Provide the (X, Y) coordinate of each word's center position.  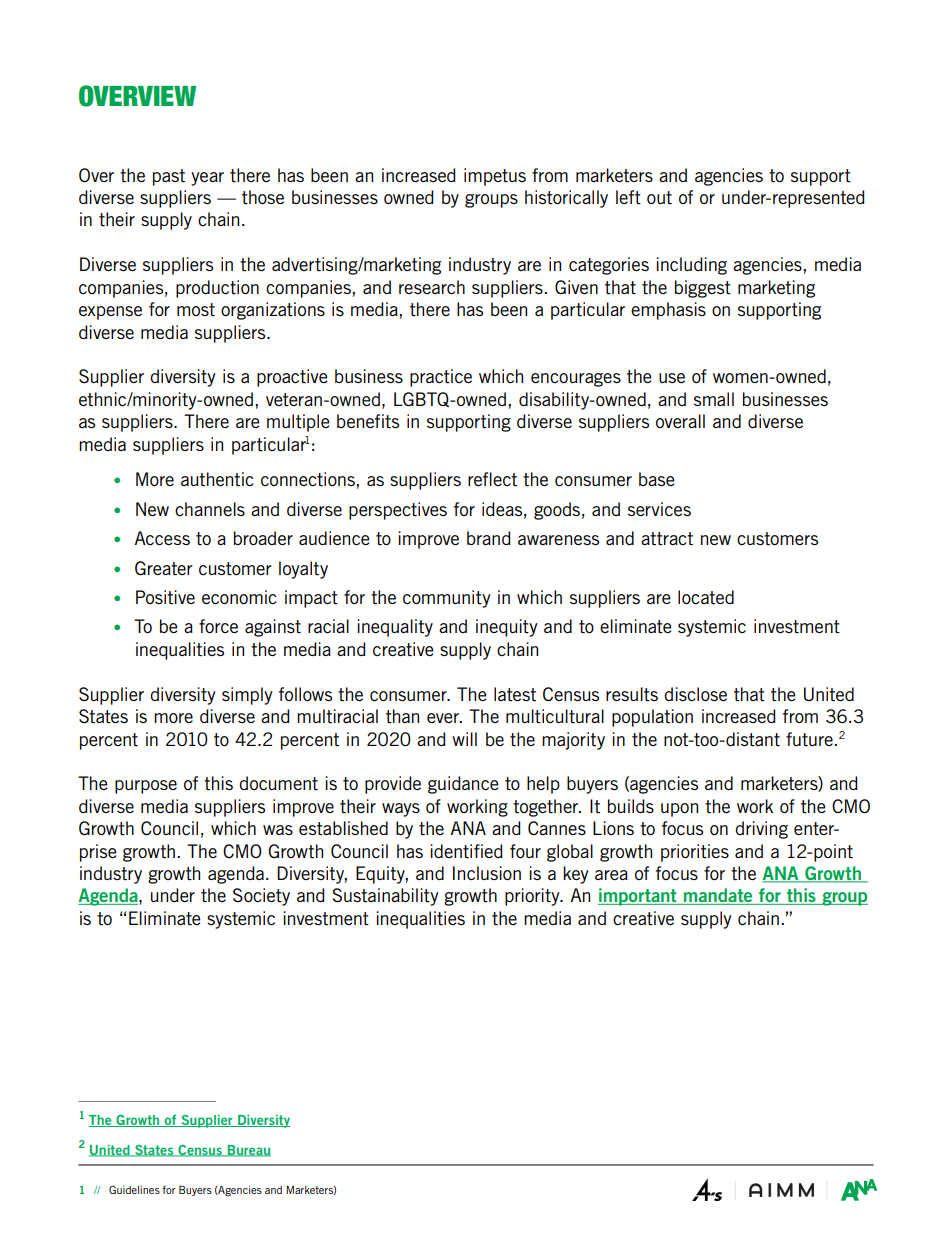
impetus (495, 177)
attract (667, 539)
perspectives (398, 511)
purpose (146, 787)
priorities (695, 853)
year (207, 179)
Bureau (248, 1151)
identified (466, 851)
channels (210, 509)
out (659, 198)
